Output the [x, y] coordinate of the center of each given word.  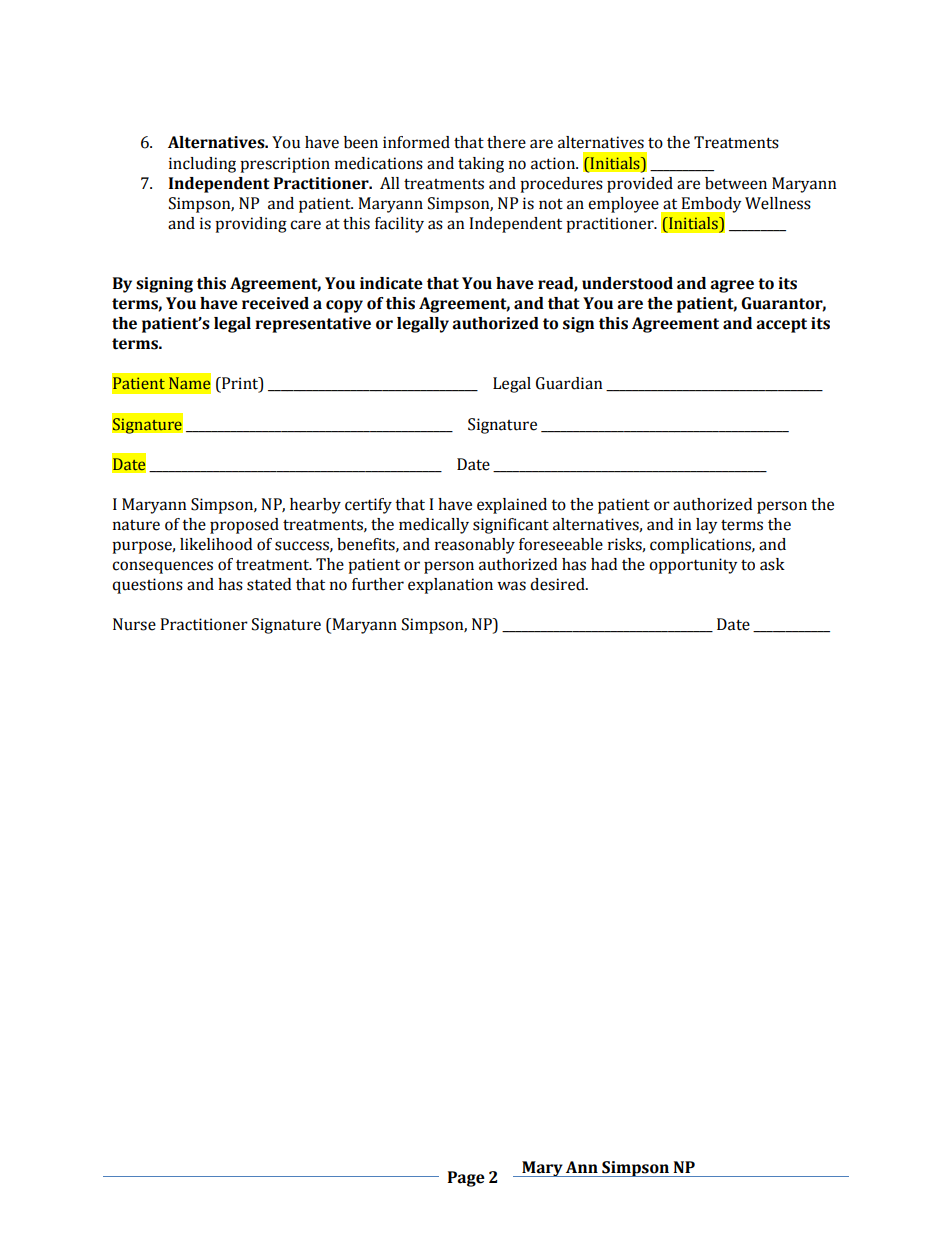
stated [269, 584]
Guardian [569, 383]
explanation [450, 586]
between [736, 183]
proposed [244, 526]
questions [147, 586]
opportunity [693, 566]
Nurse [134, 624]
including [202, 165]
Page [466, 1179]
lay [706, 526]
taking [481, 165]
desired [558, 584]
